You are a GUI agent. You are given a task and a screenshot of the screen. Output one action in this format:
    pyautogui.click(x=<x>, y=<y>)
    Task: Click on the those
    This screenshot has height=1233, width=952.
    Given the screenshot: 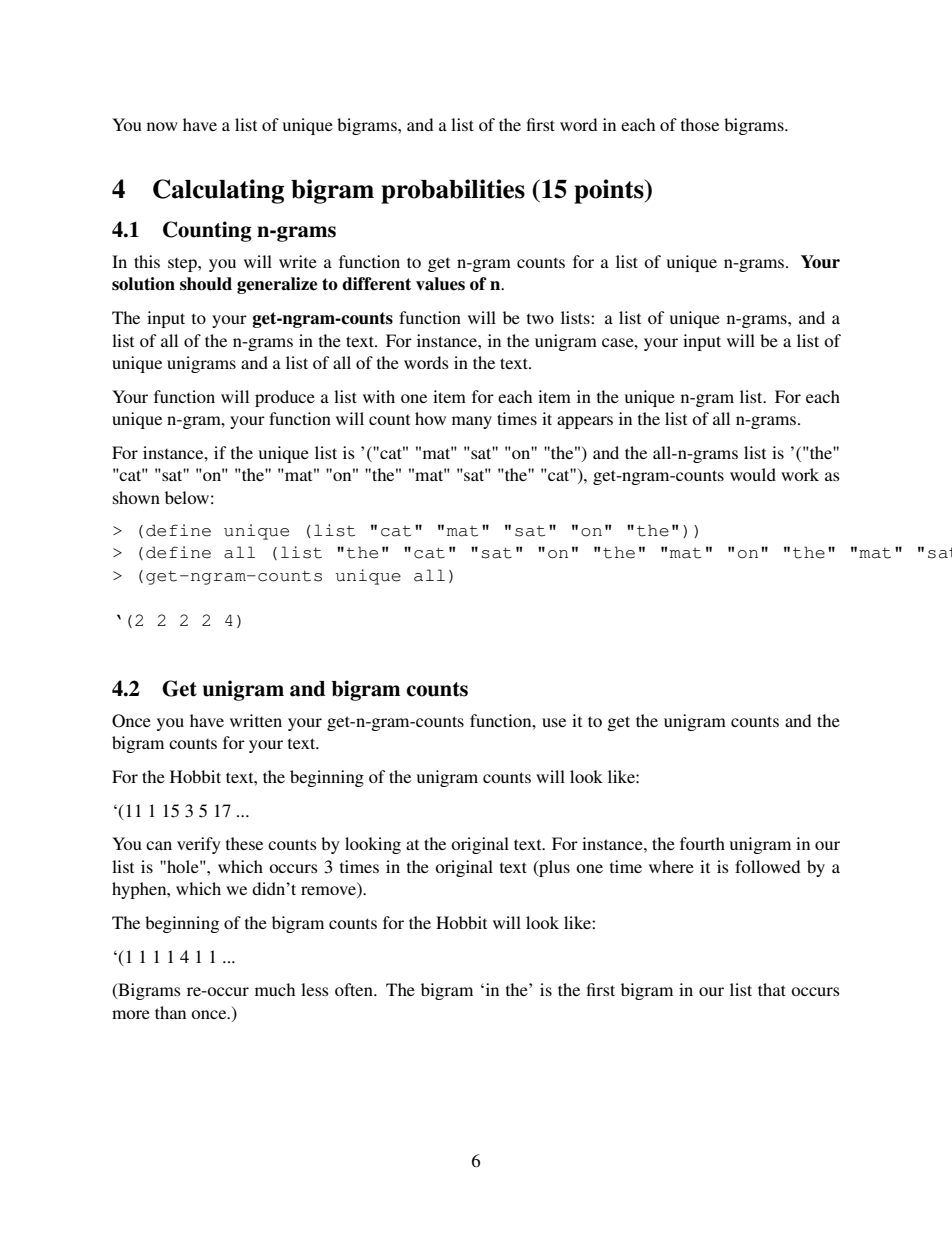 What is the action you would take?
    pyautogui.click(x=700, y=124)
